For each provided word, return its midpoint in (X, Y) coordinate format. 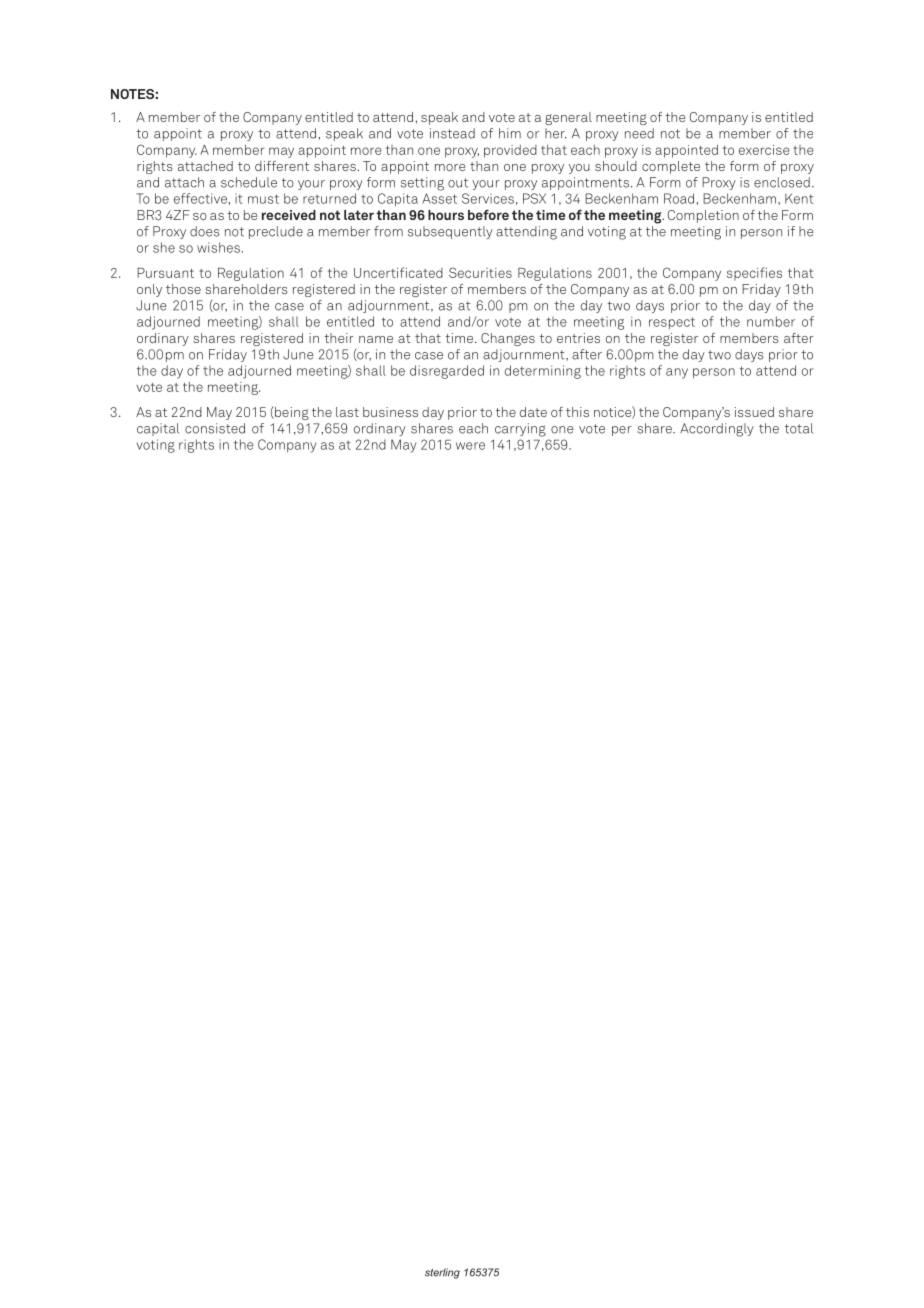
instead (452, 133)
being (291, 413)
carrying (520, 430)
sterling (442, 1273)
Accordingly (717, 430)
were (470, 446)
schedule (249, 182)
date (533, 412)
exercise (764, 150)
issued (754, 412)
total (799, 428)
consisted (215, 428)
